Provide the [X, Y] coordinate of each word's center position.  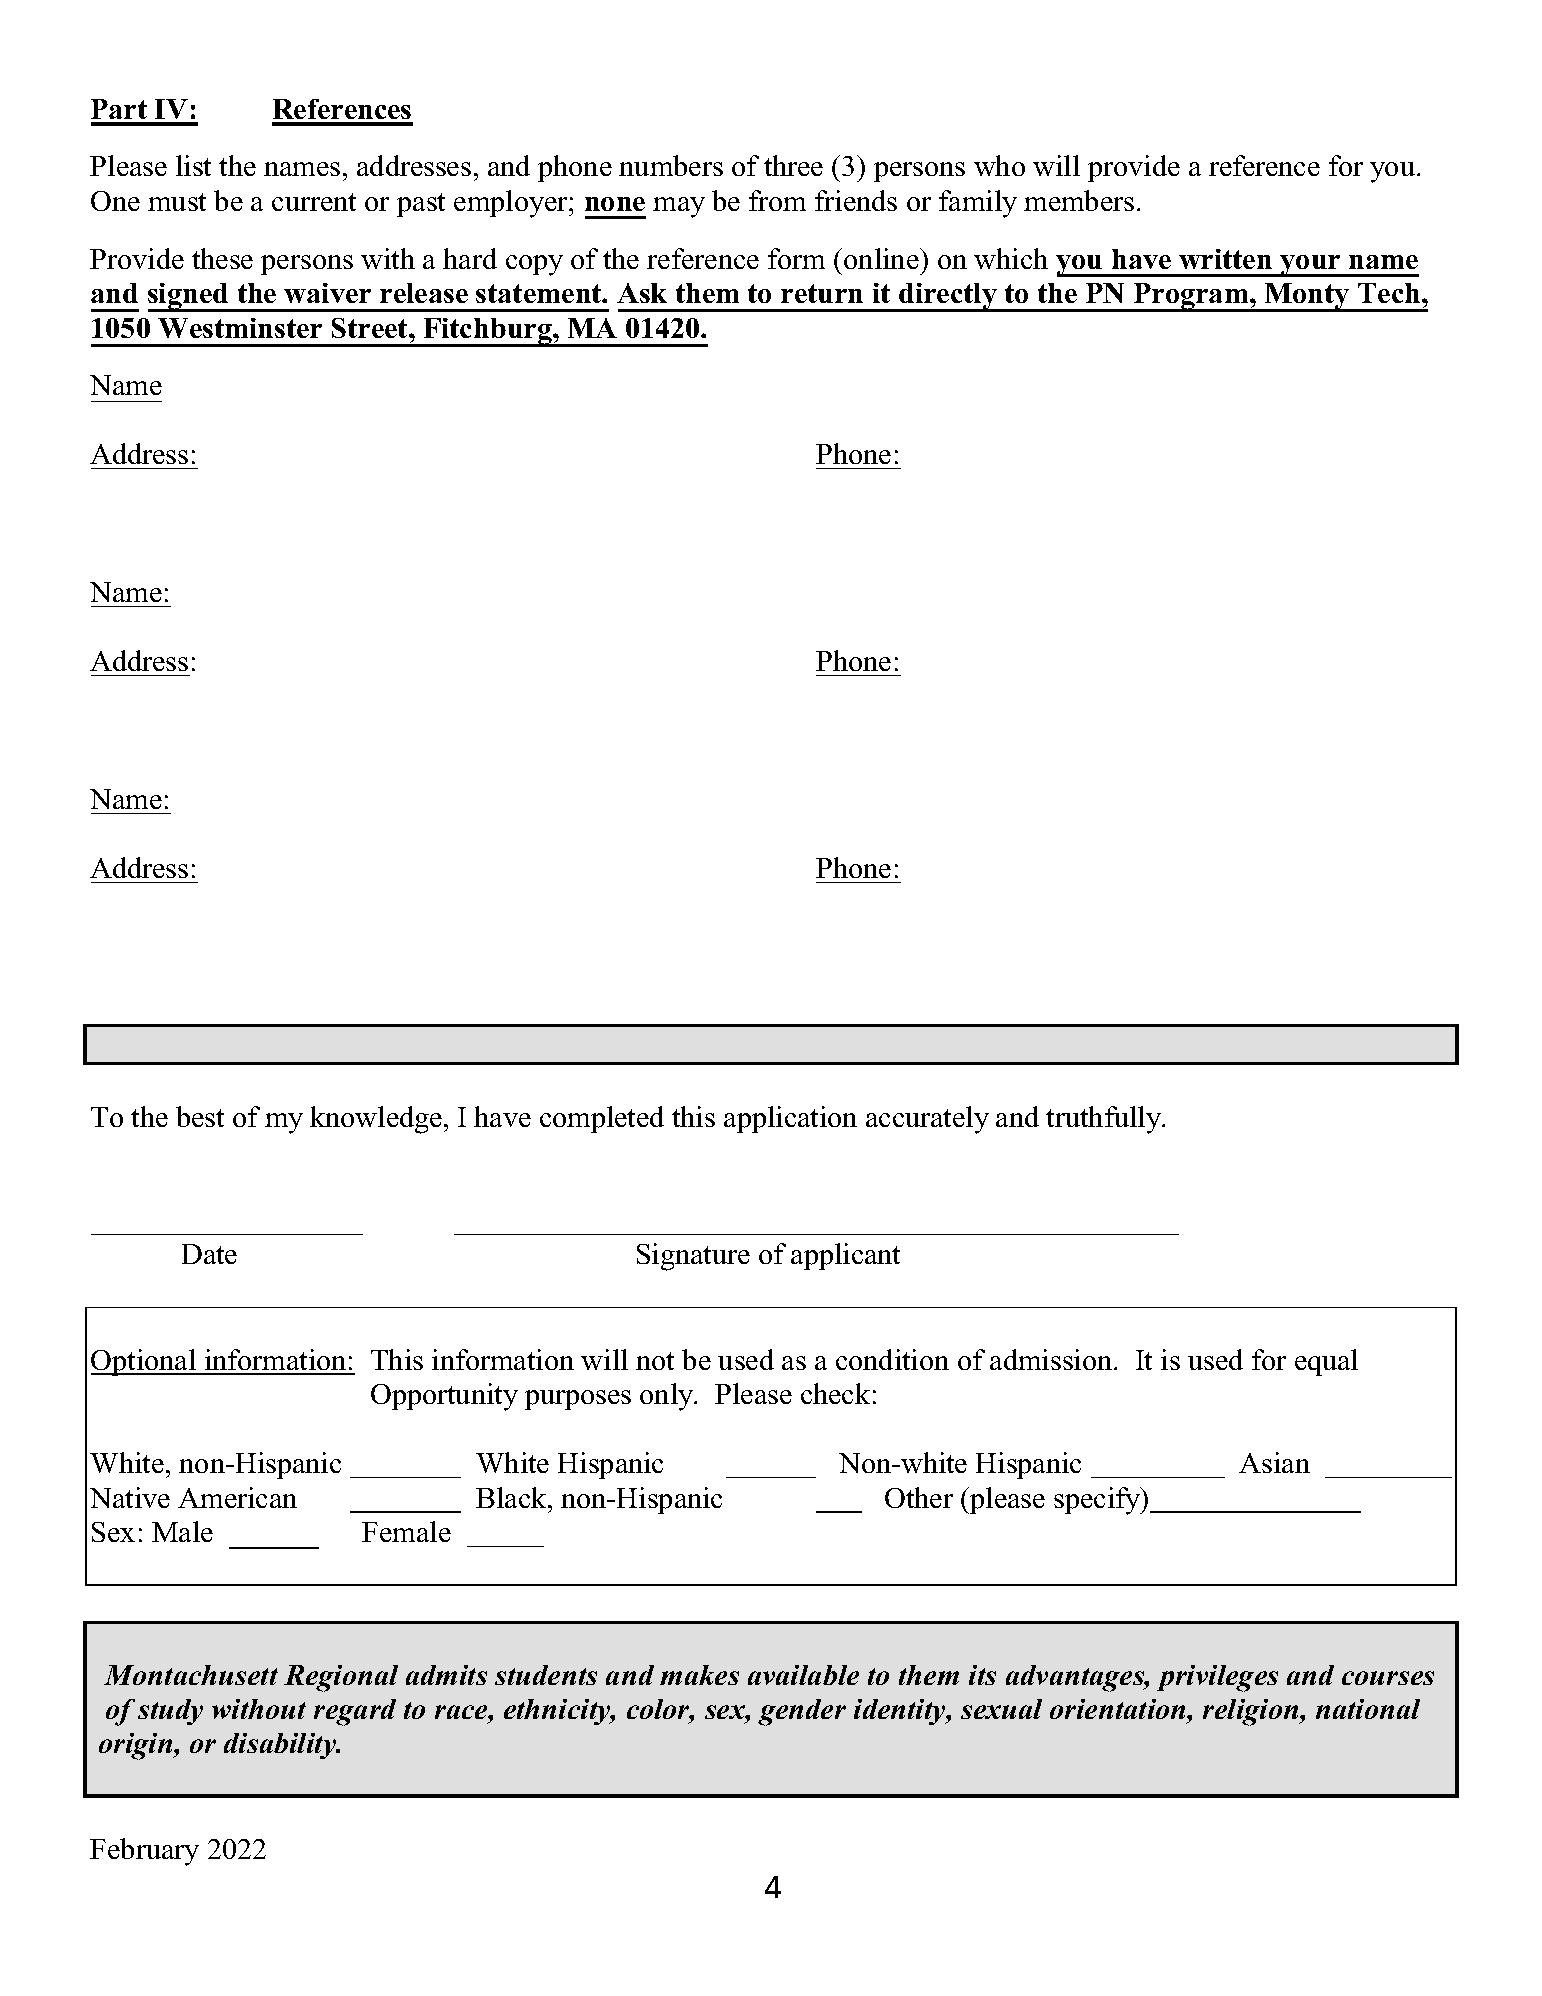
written [1225, 259]
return [822, 293]
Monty [1307, 297]
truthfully [1104, 1120]
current [314, 202]
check [835, 1393]
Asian [1274, 1462]
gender [802, 1712]
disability [281, 1746]
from [777, 200]
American [237, 1497]
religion [1252, 1712]
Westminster [240, 328]
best [200, 1116]
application [790, 1119]
